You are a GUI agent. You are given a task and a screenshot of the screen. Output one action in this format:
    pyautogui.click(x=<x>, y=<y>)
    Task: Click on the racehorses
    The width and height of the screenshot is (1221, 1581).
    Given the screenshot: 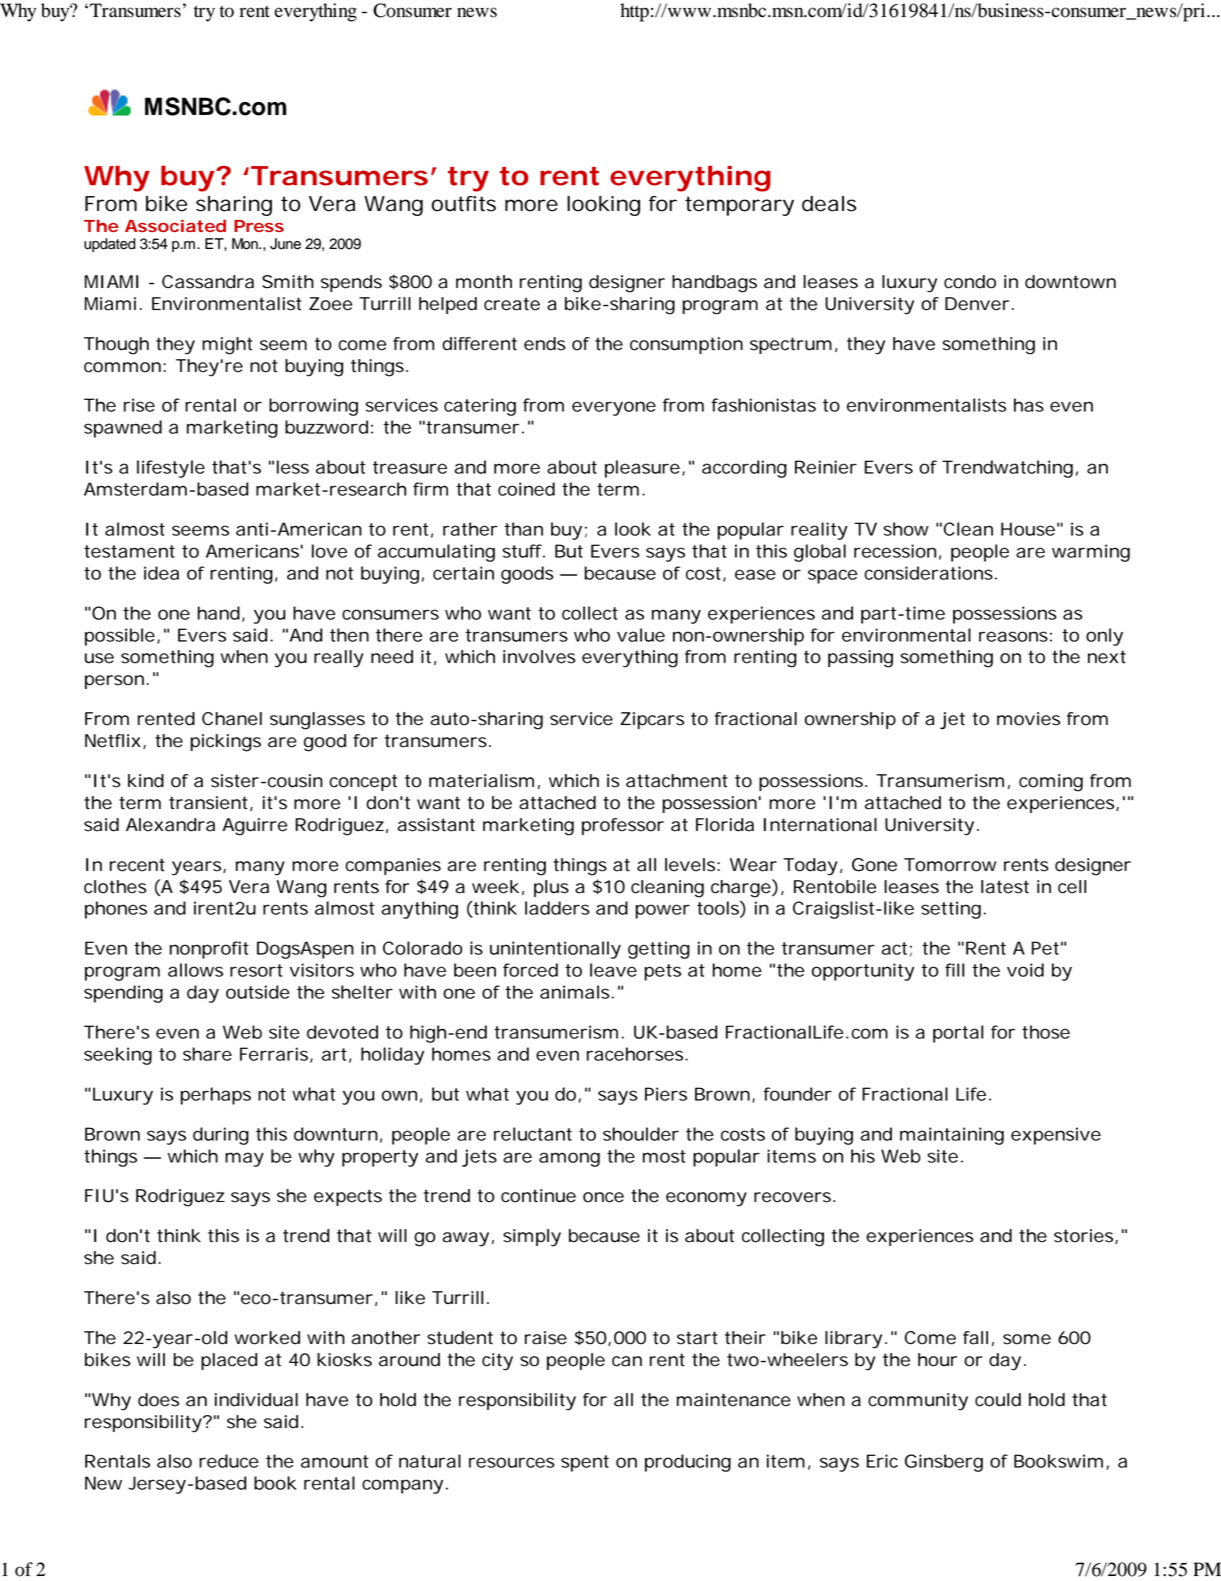 What is the action you would take?
    pyautogui.click(x=635, y=1054)
